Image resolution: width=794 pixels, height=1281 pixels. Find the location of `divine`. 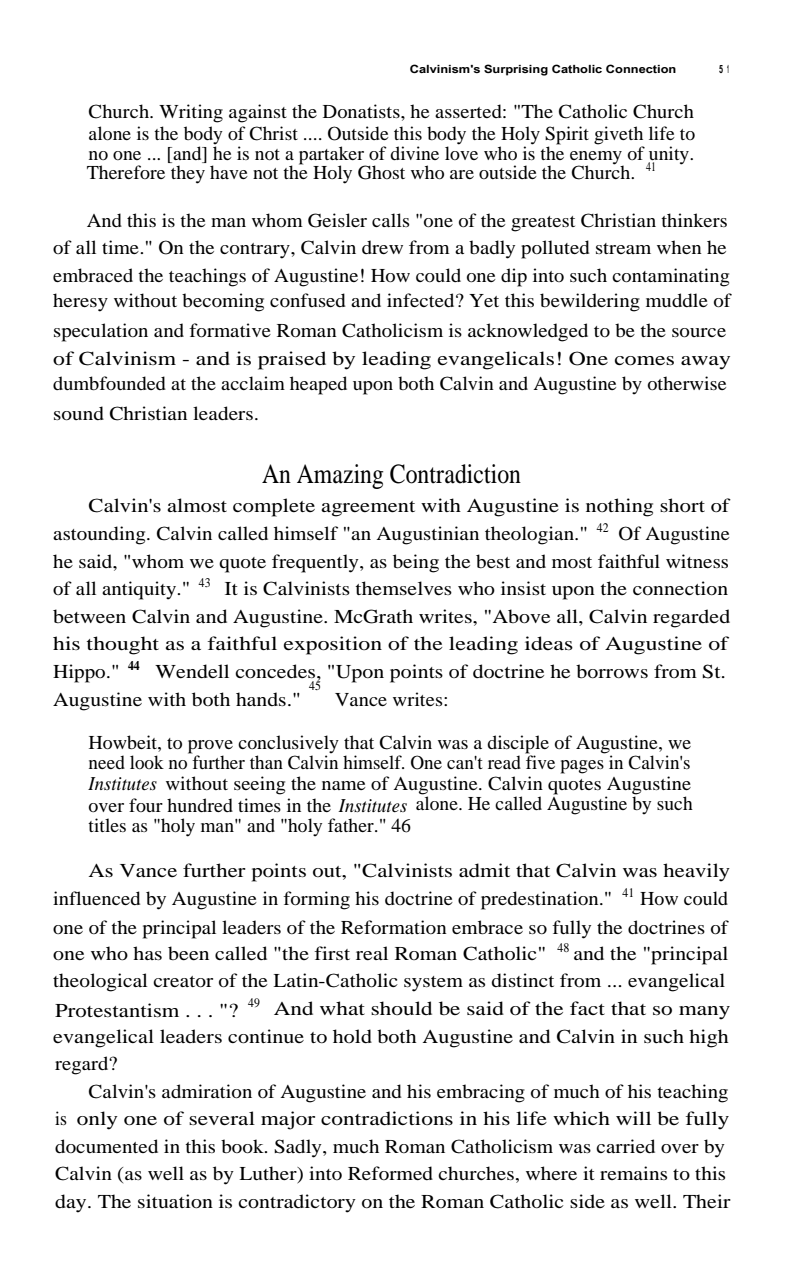

divine is located at coordinates (414, 153).
